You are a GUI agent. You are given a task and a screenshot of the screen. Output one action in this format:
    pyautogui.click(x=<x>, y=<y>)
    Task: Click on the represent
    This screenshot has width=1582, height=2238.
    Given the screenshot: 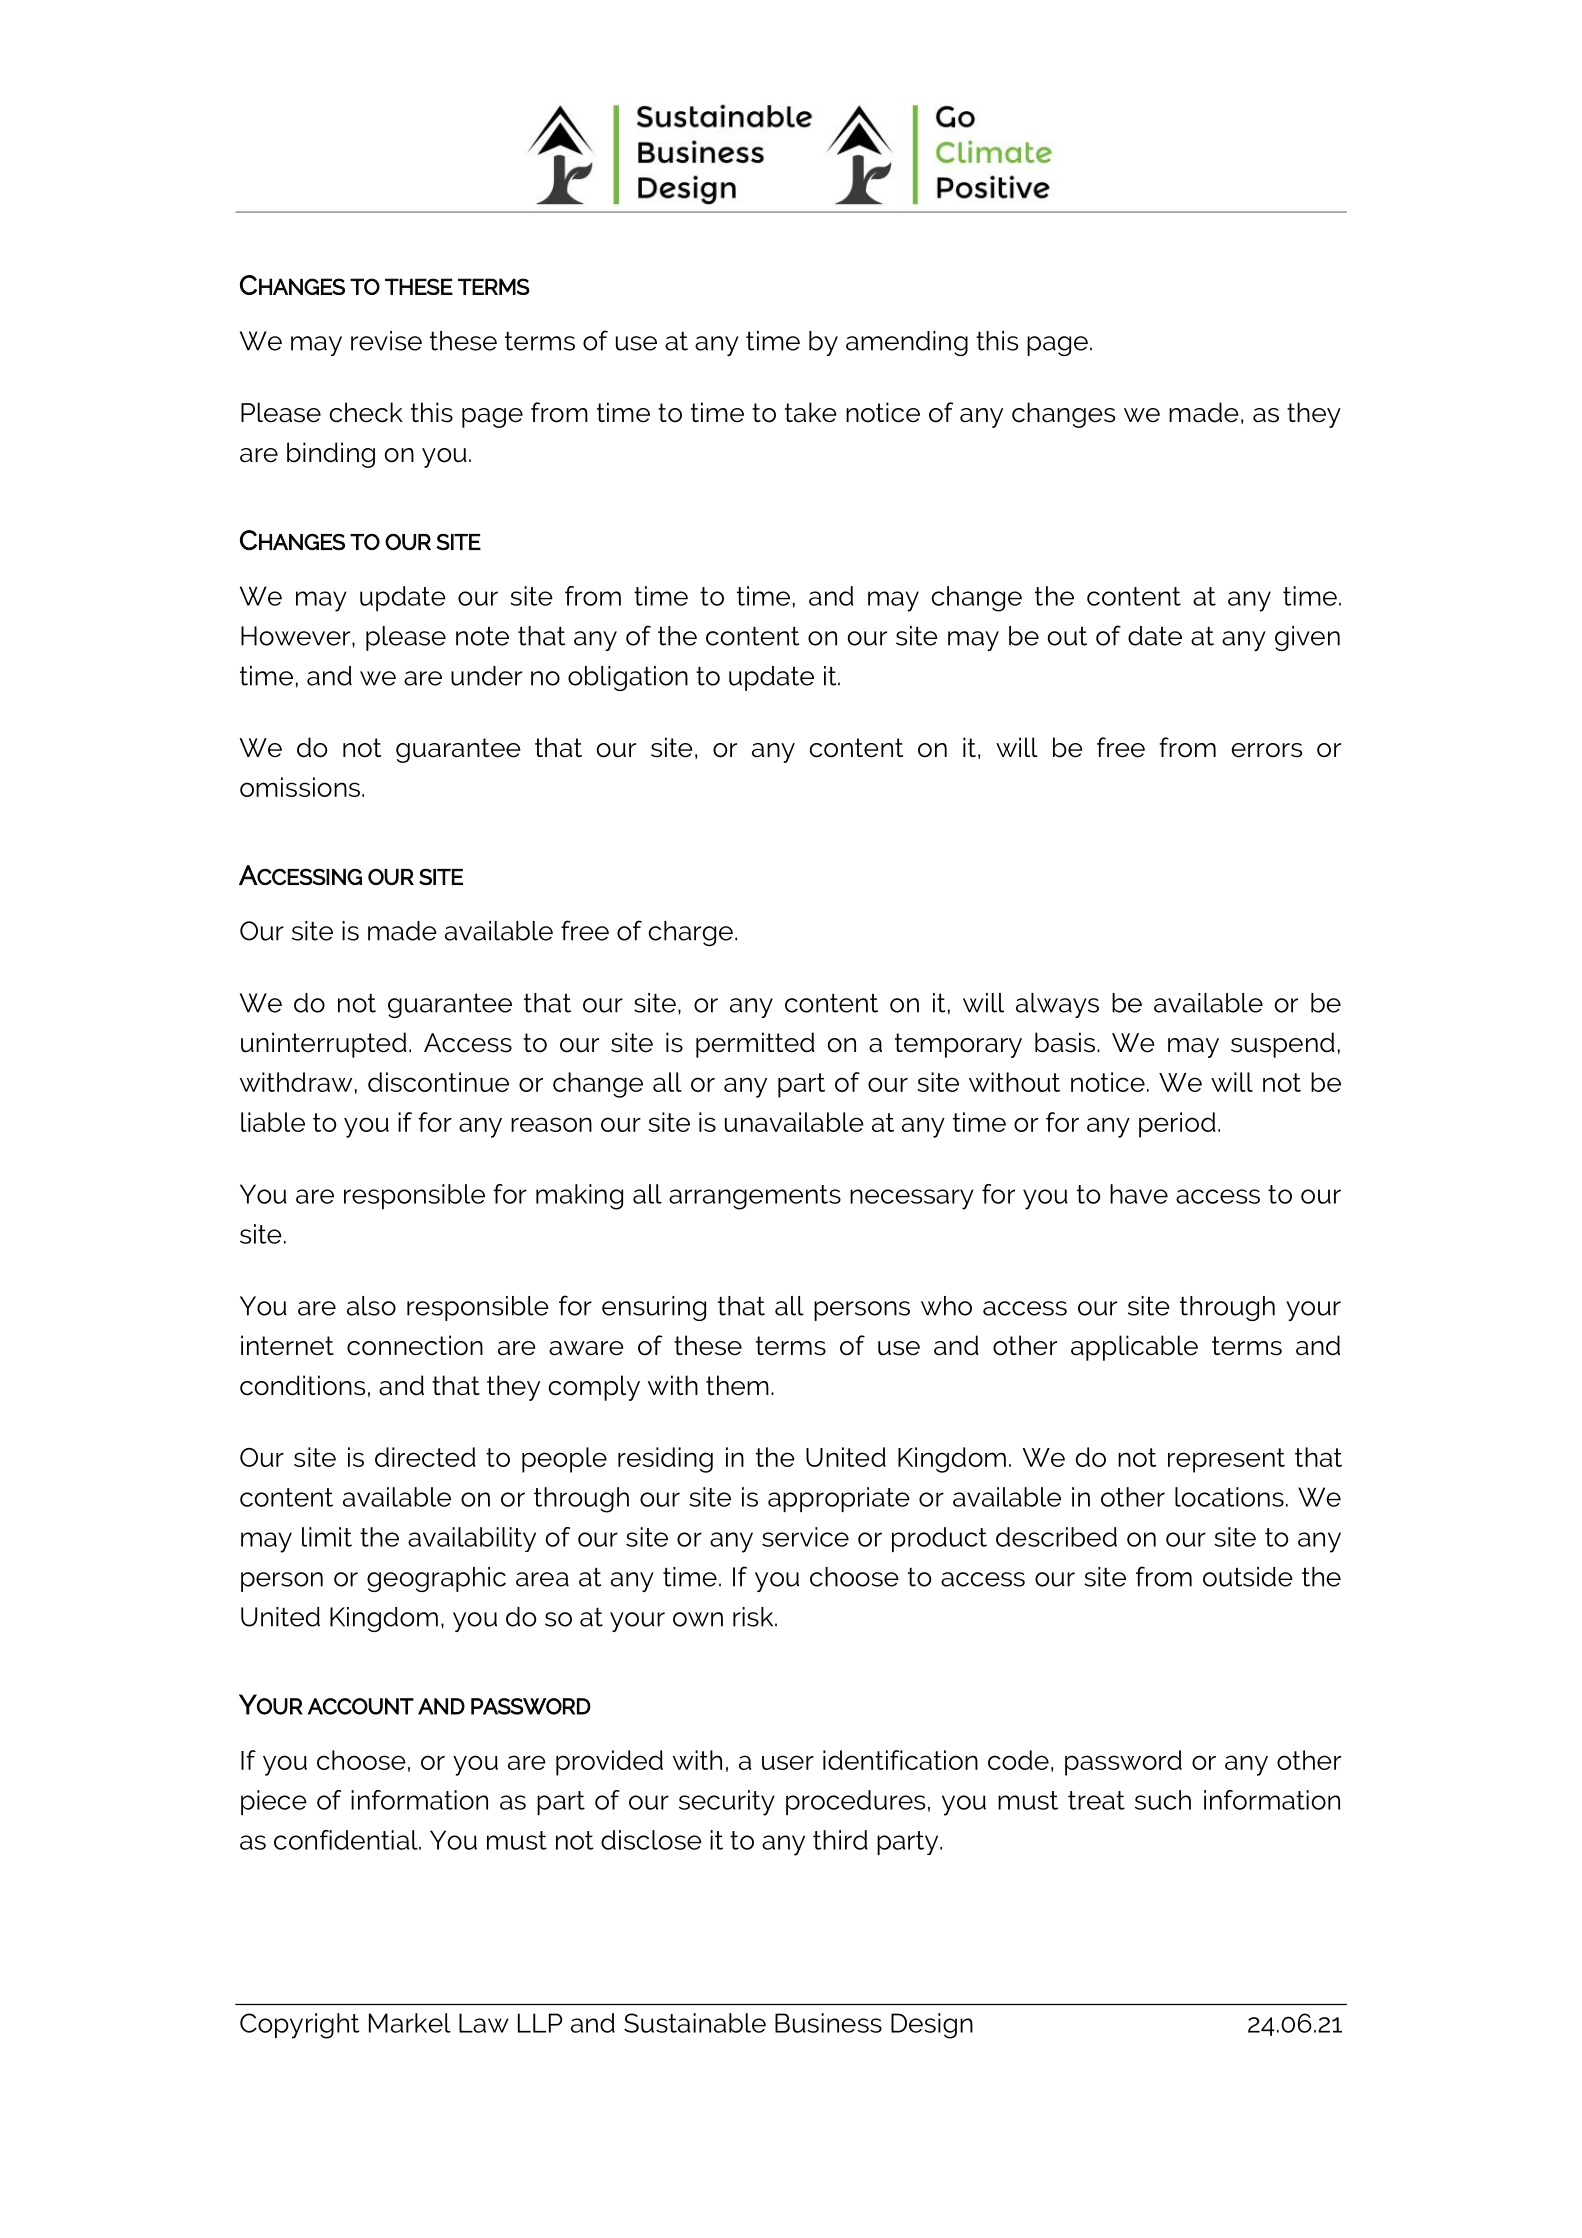 What is the action you would take?
    pyautogui.click(x=1226, y=1460)
